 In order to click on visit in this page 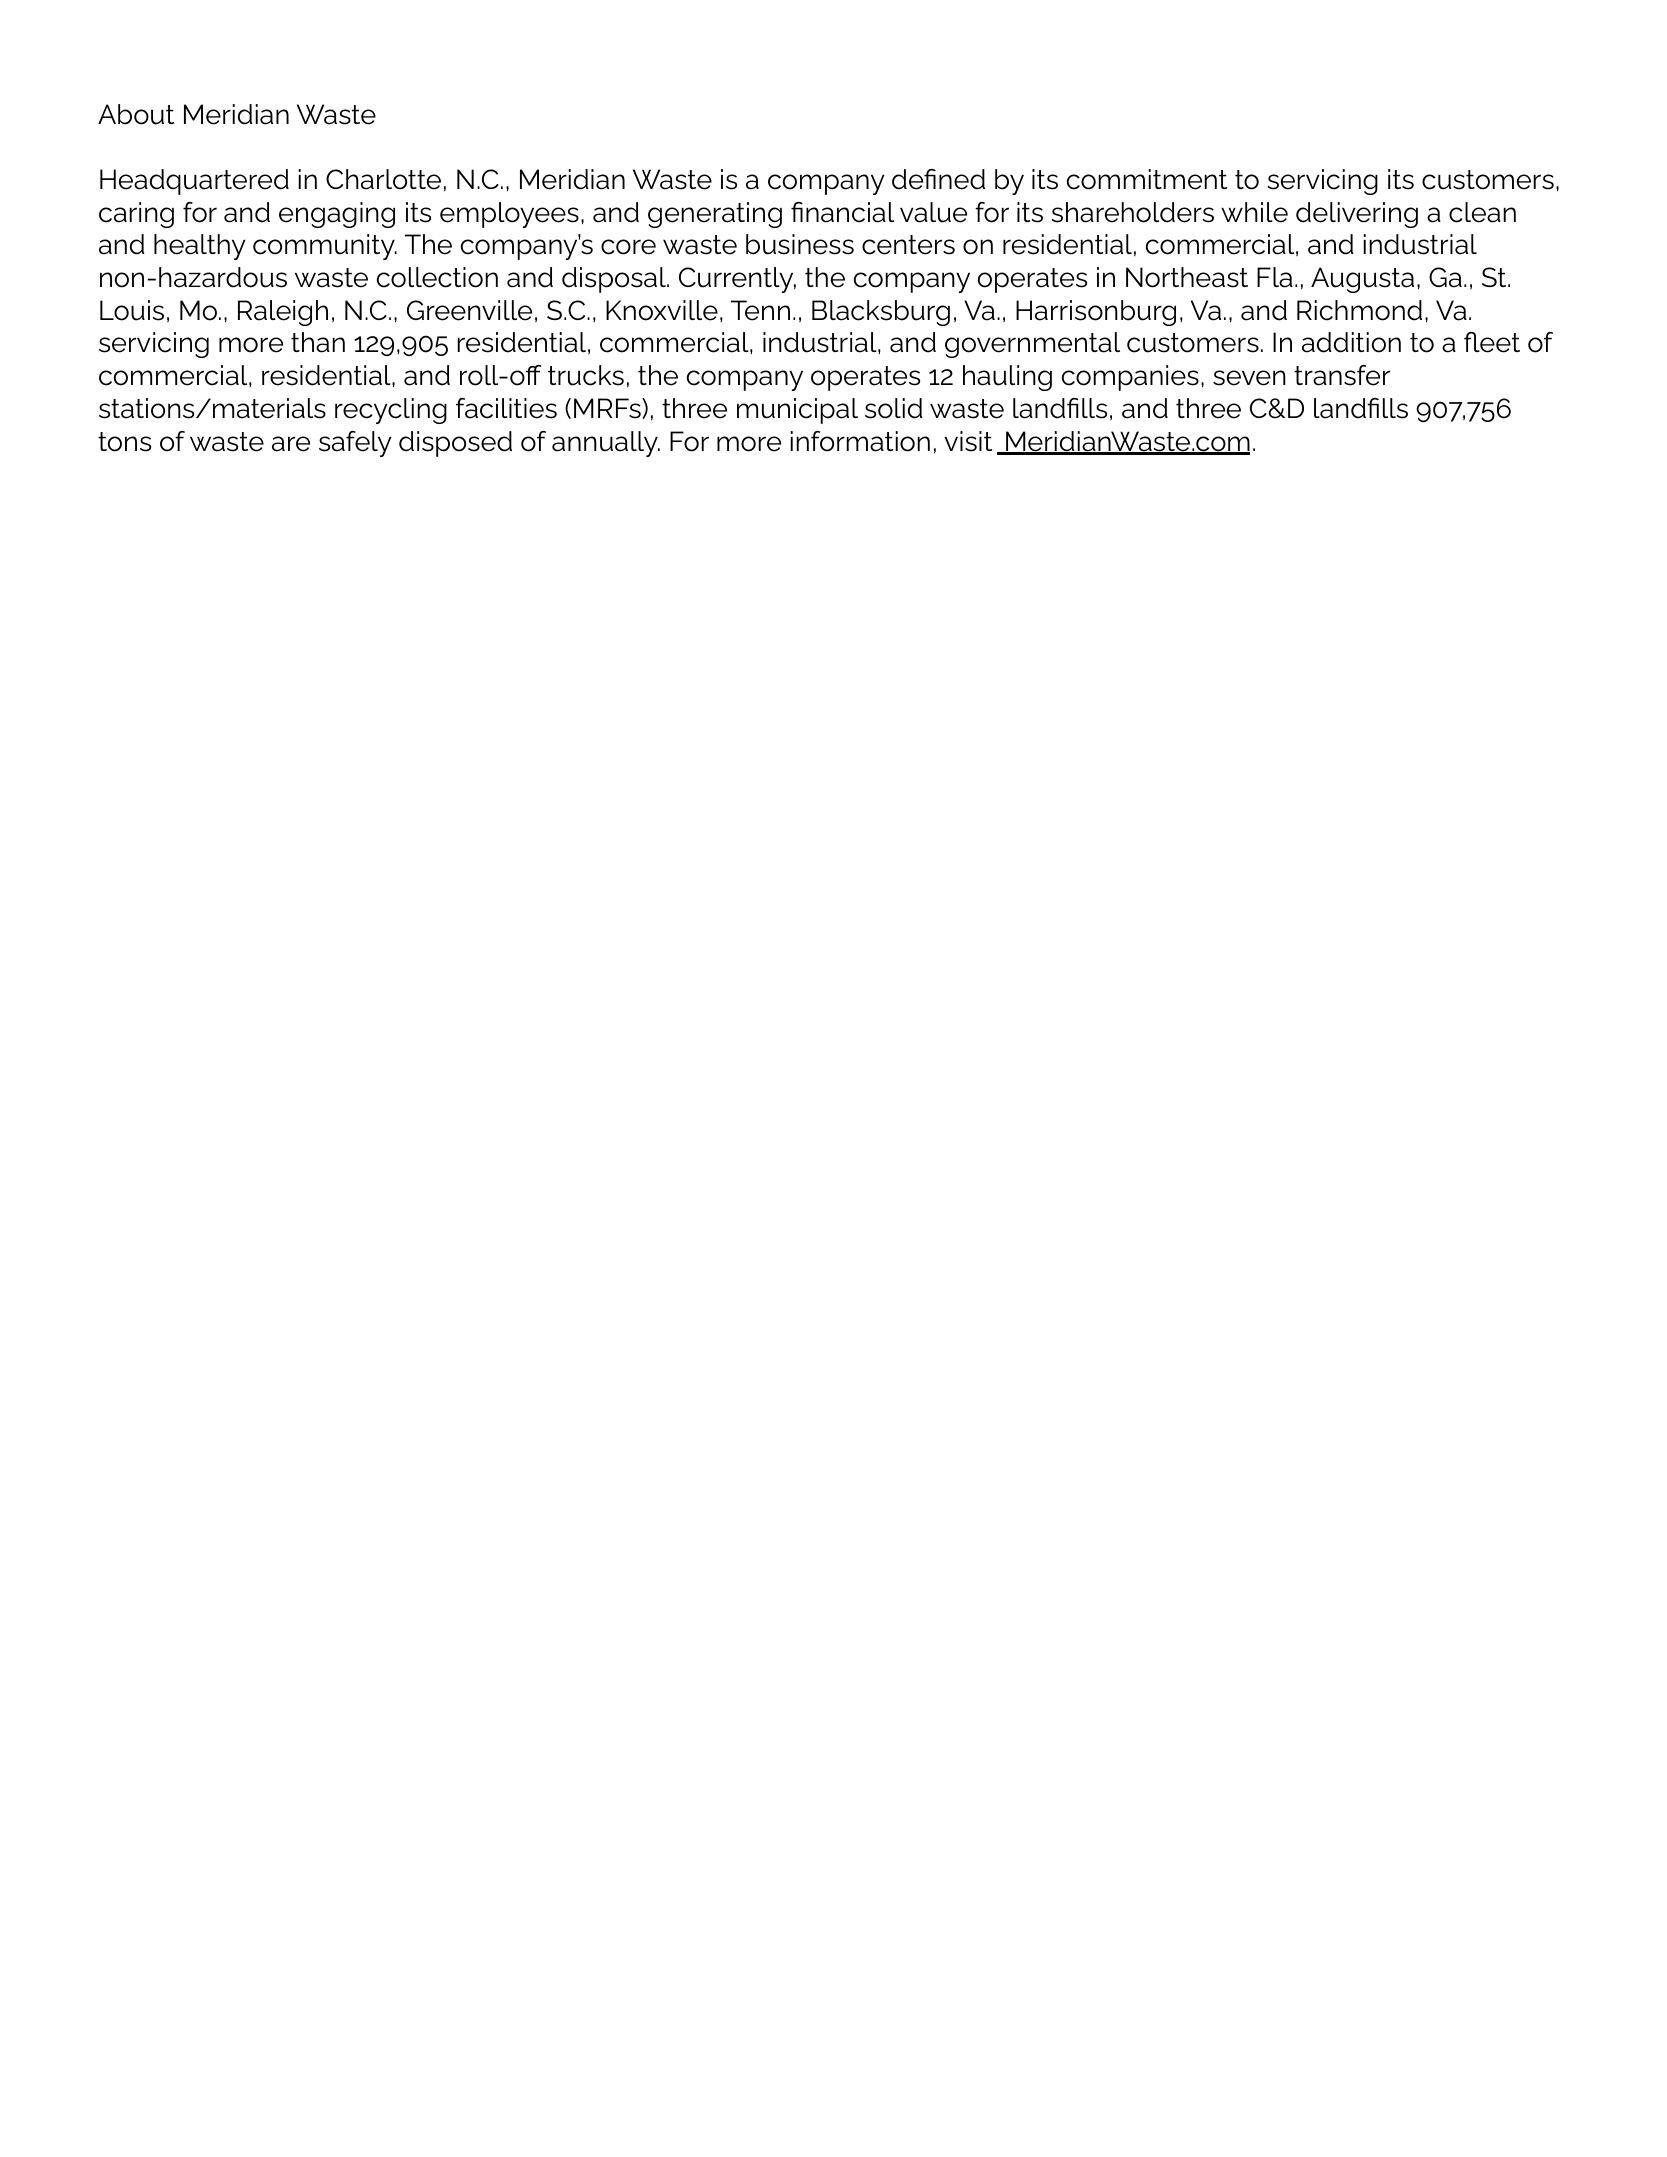, I will do `click(968, 441)`.
